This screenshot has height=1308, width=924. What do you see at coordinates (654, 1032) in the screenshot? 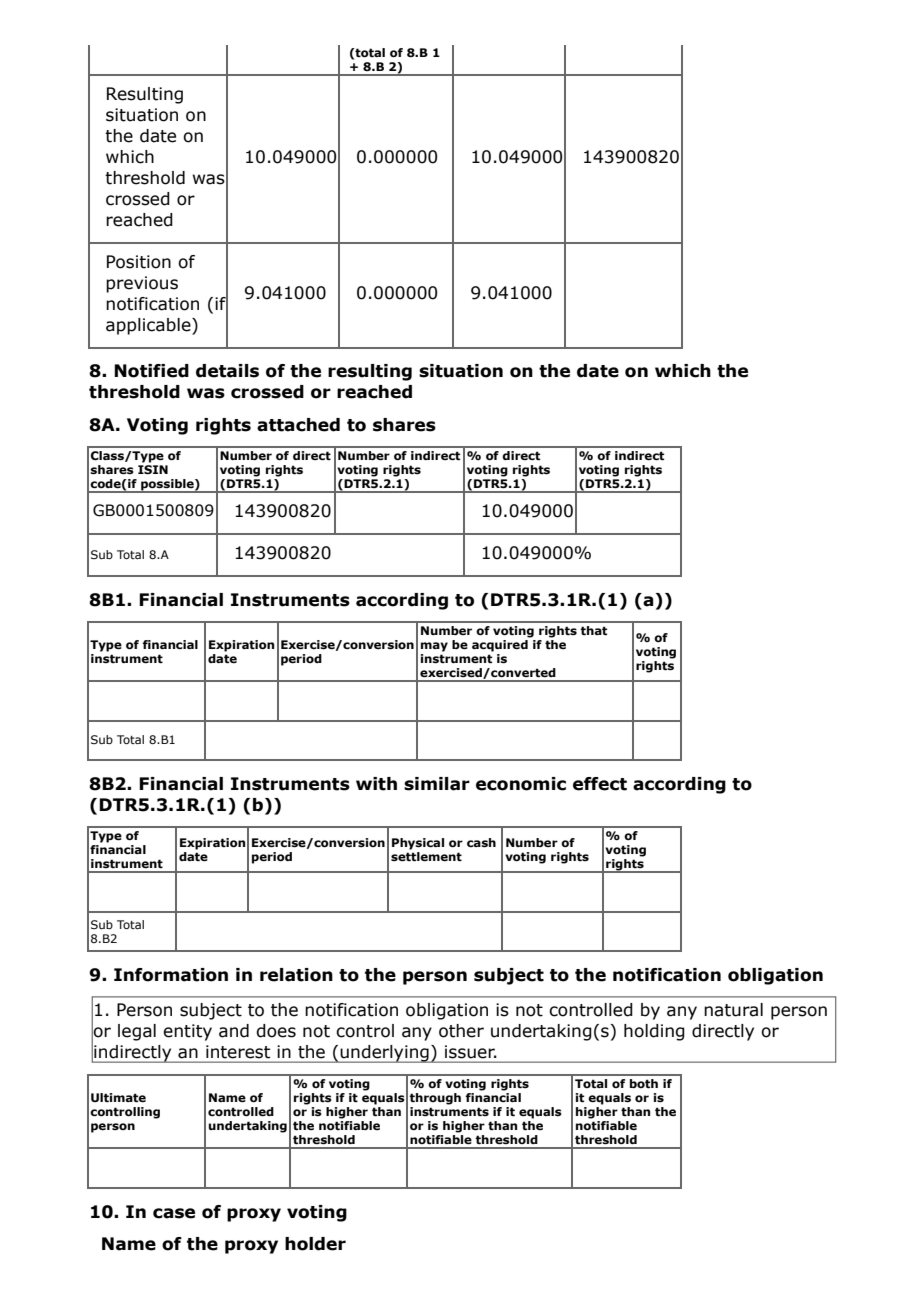
I see `holding` at bounding box center [654, 1032].
